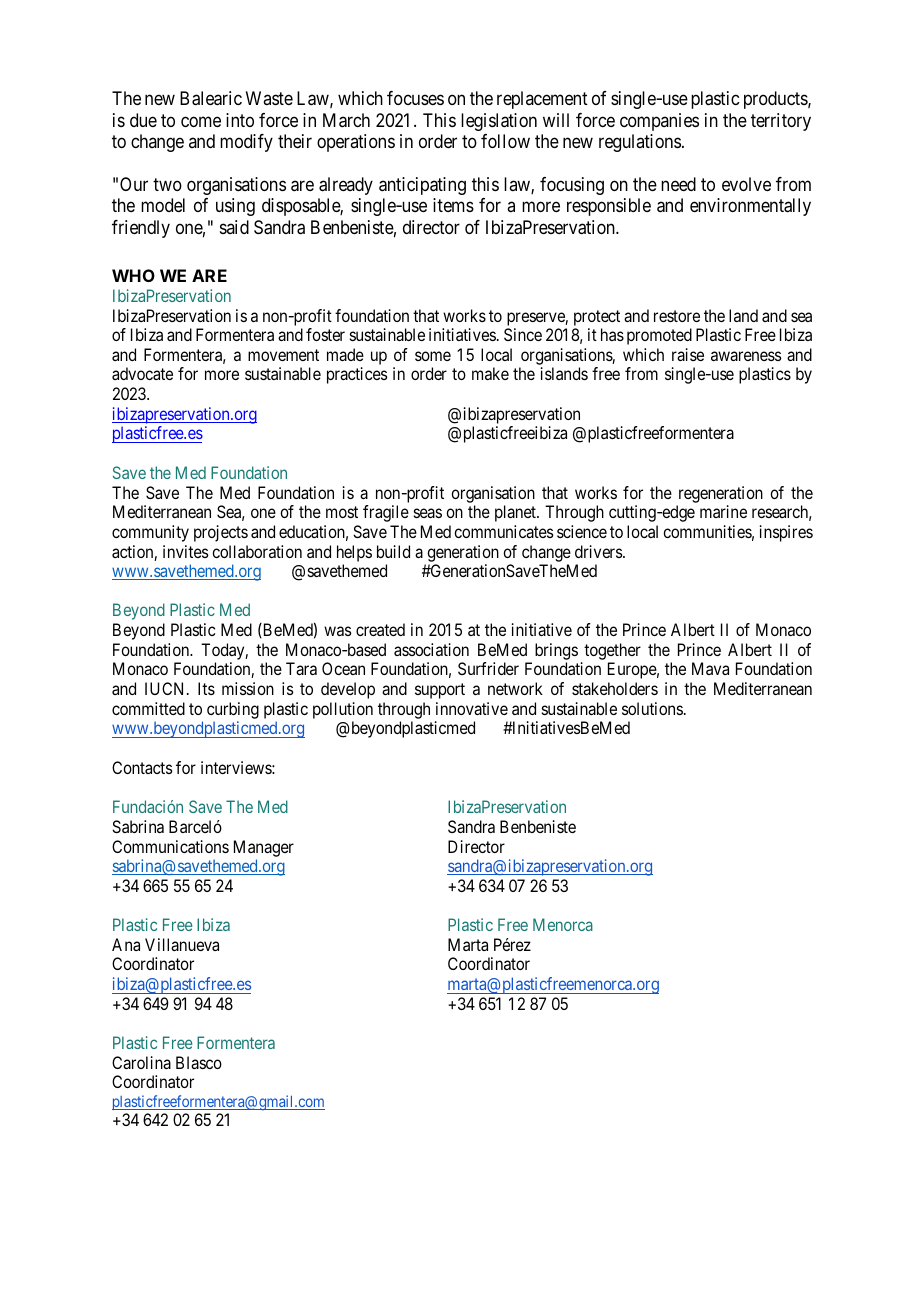  Describe the element at coordinates (170, 846) in the document. I see `Communications` at that location.
